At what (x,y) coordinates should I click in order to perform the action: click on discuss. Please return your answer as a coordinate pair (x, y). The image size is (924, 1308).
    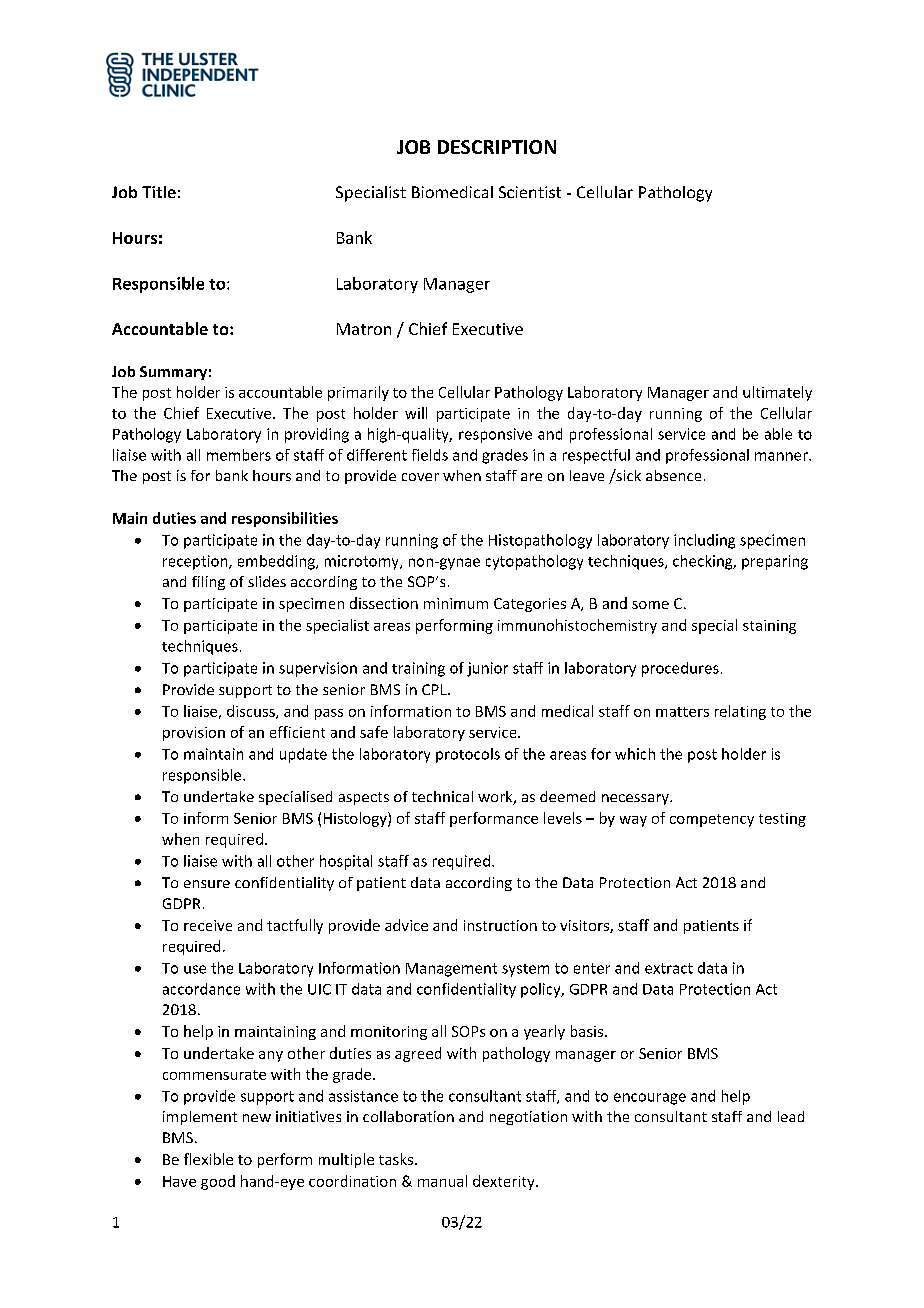
    Looking at the image, I should click on (252, 712).
